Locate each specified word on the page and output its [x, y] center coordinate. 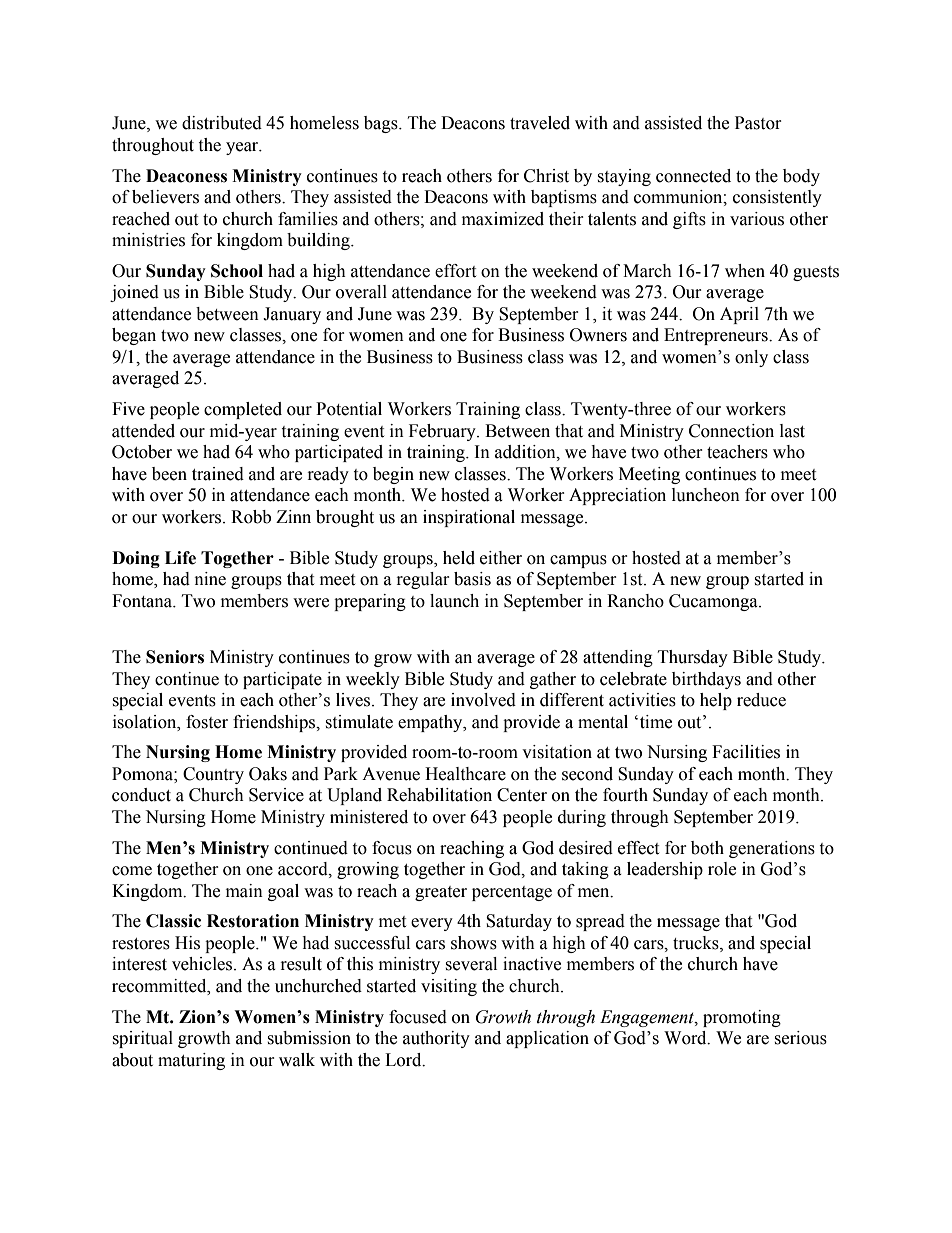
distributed [222, 123]
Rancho [635, 601]
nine [210, 579]
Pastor [758, 123]
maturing [191, 1061]
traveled [540, 123]
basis [472, 579]
